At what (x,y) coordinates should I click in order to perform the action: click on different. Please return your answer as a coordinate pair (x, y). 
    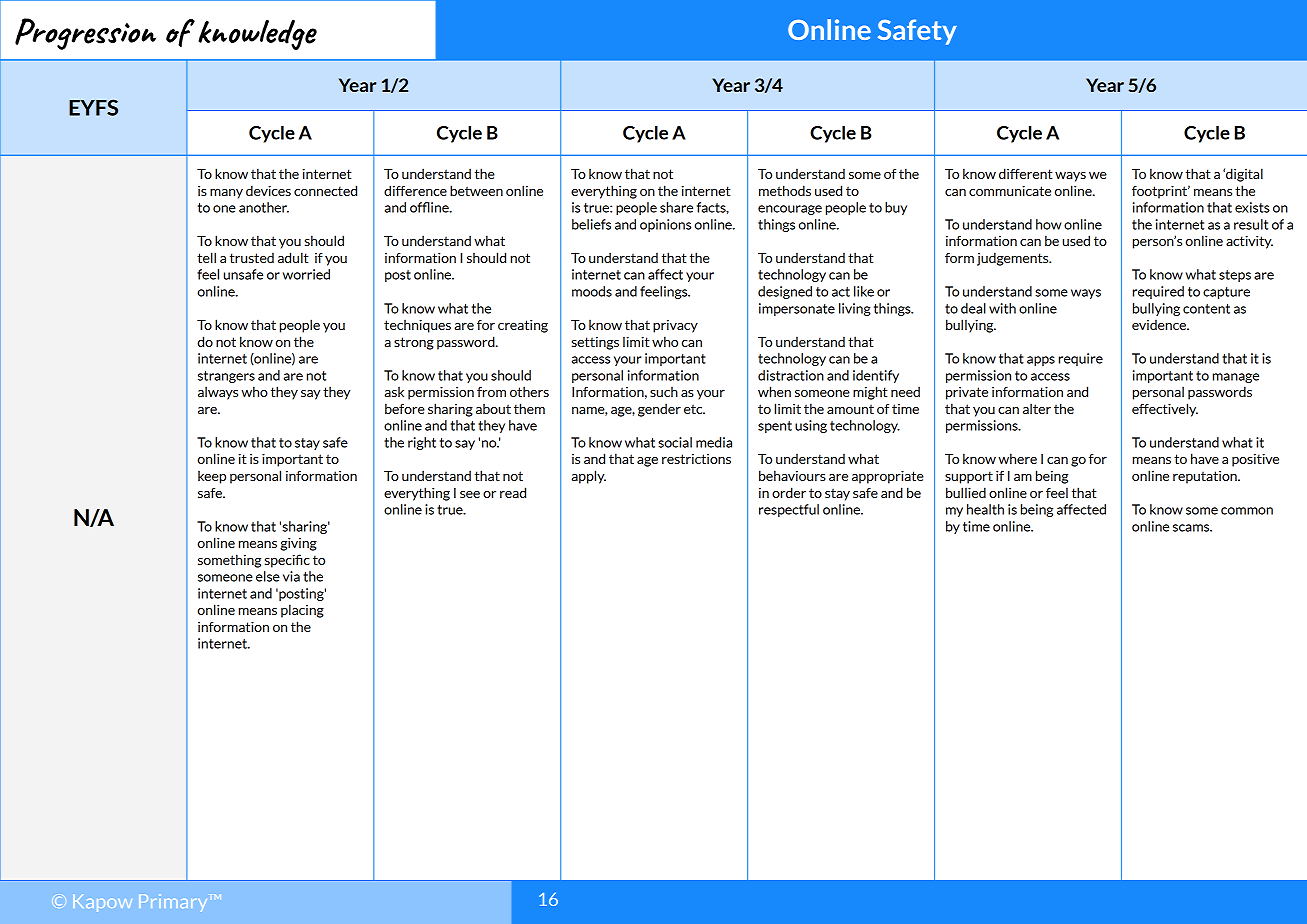
    Looking at the image, I should click on (1026, 173).
